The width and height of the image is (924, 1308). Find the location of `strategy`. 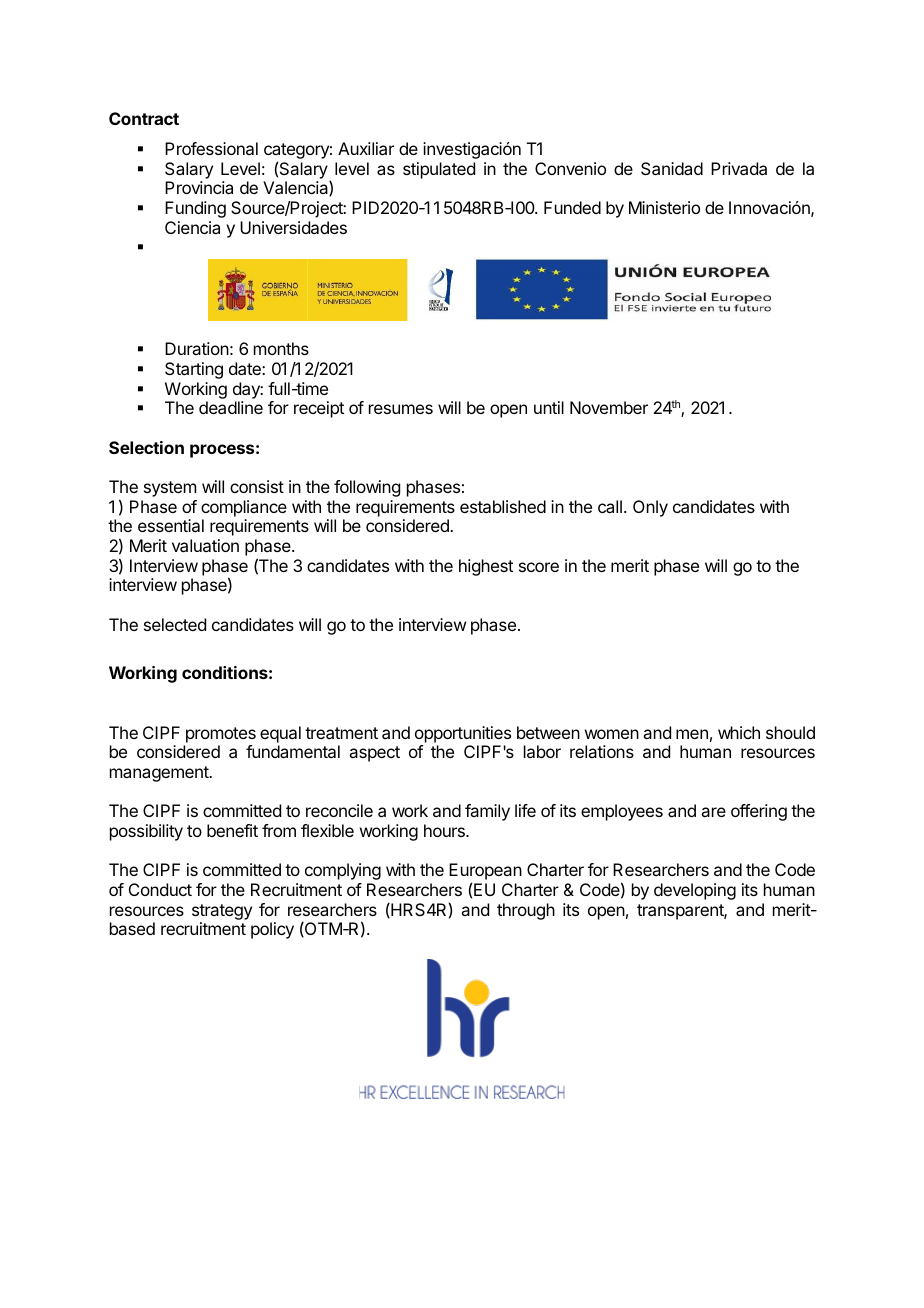

strategy is located at coordinates (222, 912).
